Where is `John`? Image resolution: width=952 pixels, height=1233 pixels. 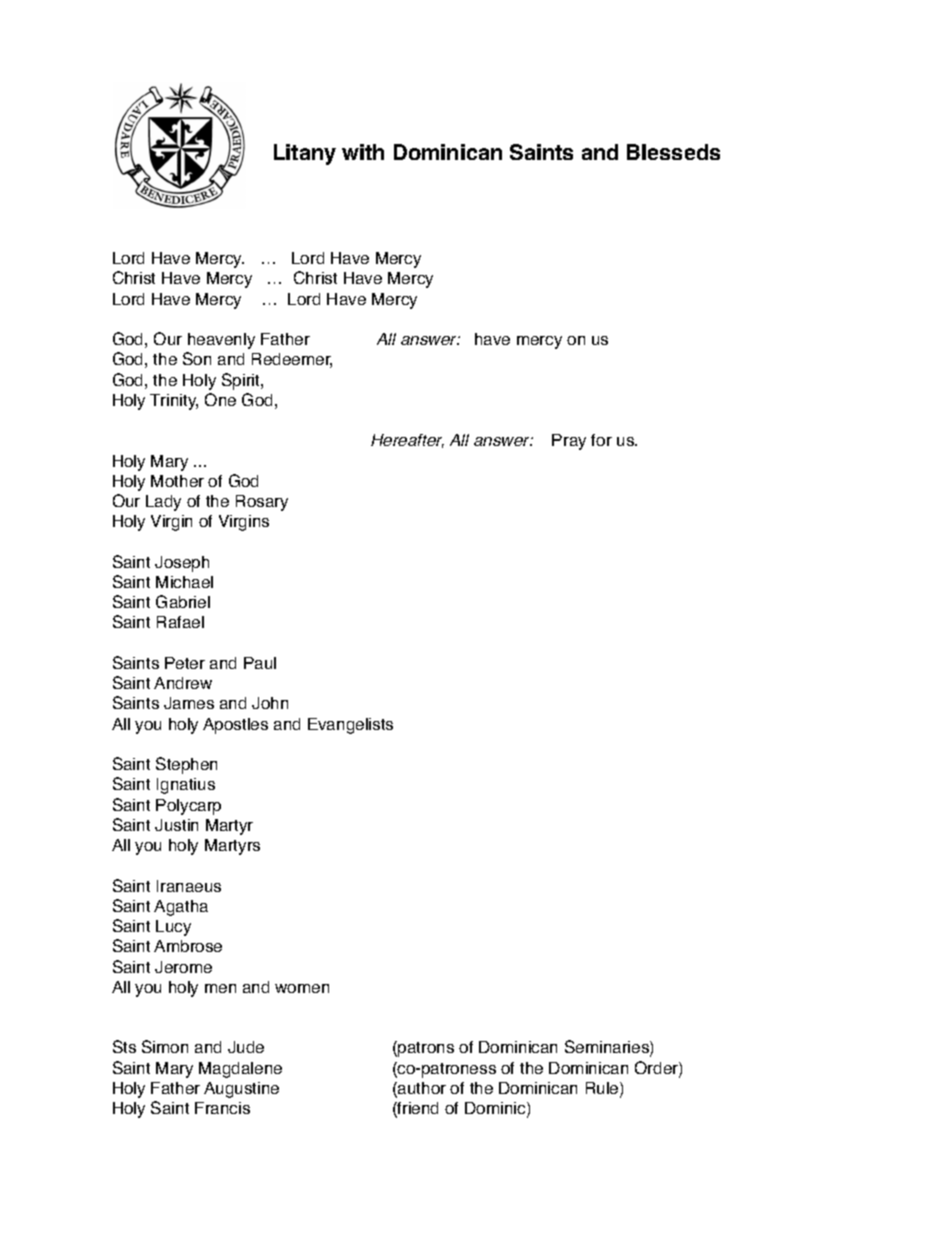 John is located at coordinates (270, 703).
